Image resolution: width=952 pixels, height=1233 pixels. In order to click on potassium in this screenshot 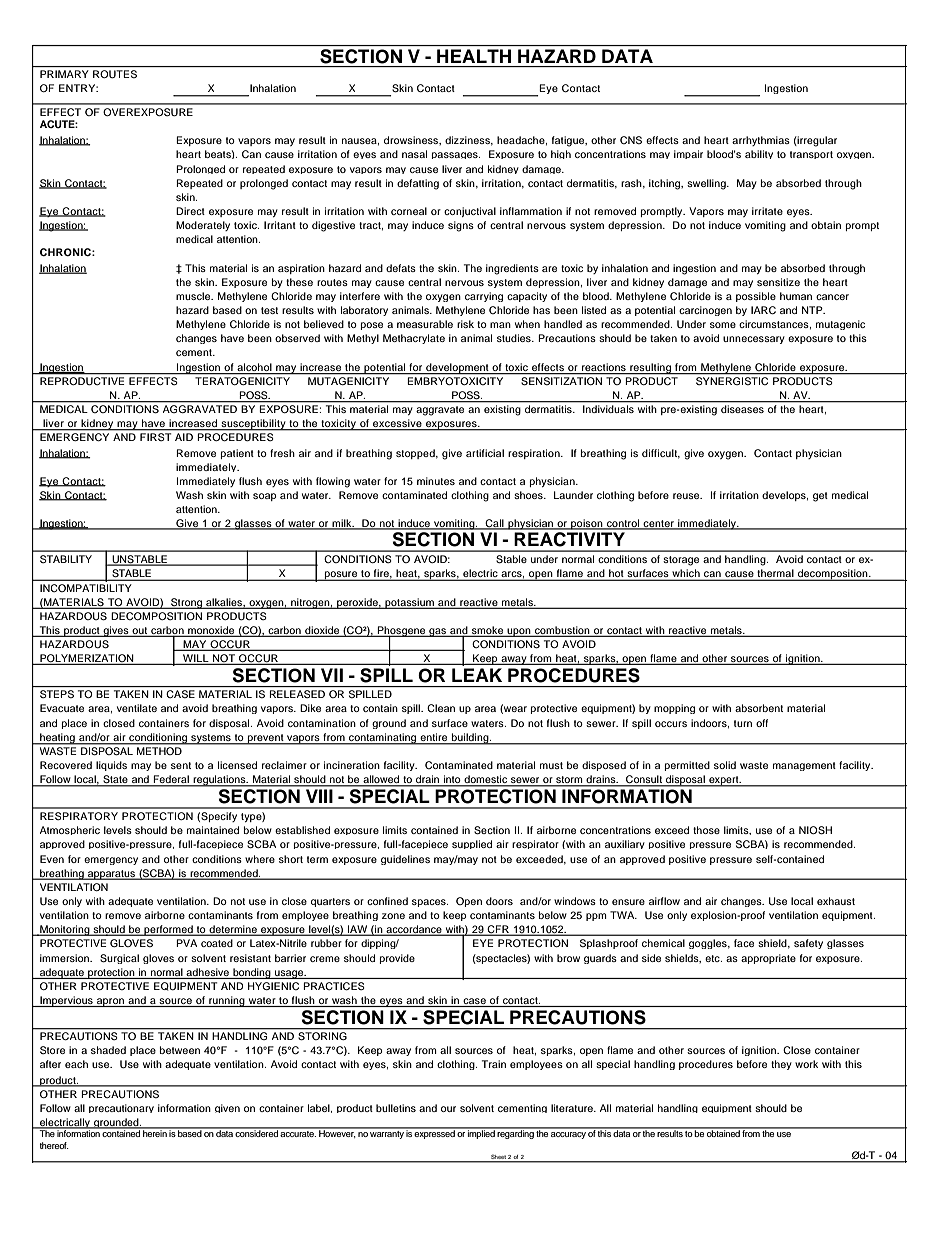, I will do `click(409, 603)`.
